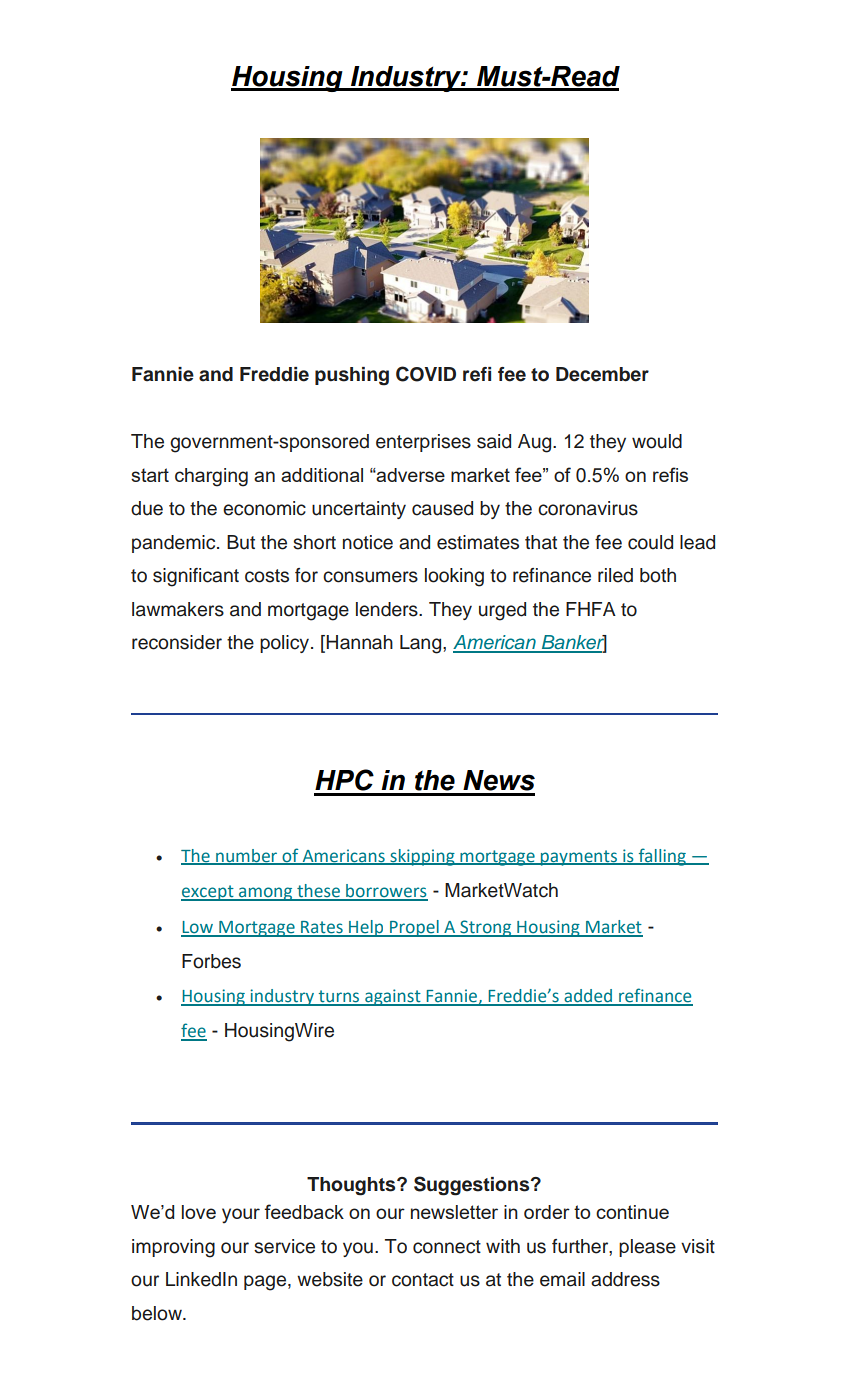 The image size is (849, 1400). What do you see at coordinates (591, 609) in the document?
I see `FHFA` at bounding box center [591, 609].
